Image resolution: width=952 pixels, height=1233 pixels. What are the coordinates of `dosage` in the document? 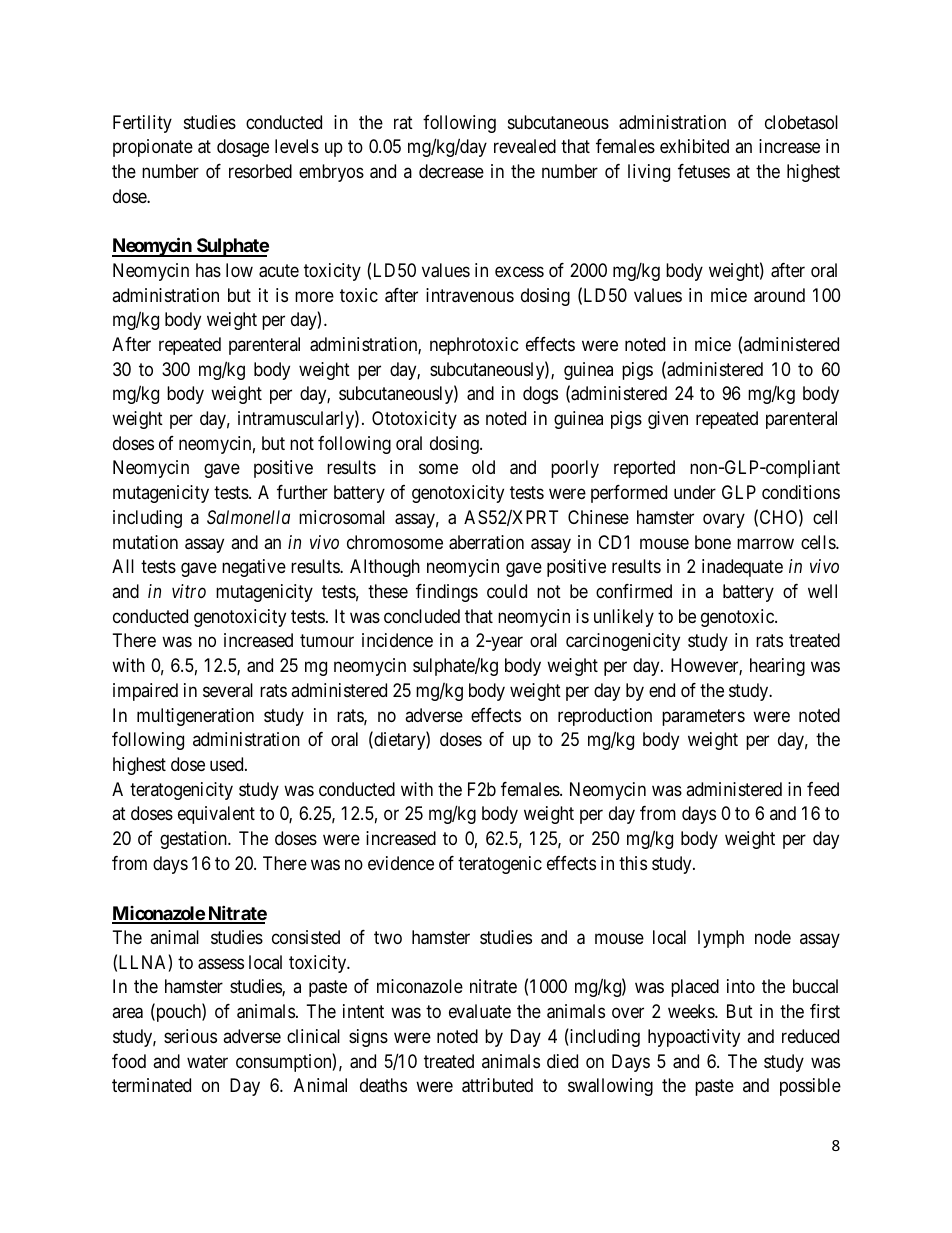 It's located at (243, 148).
